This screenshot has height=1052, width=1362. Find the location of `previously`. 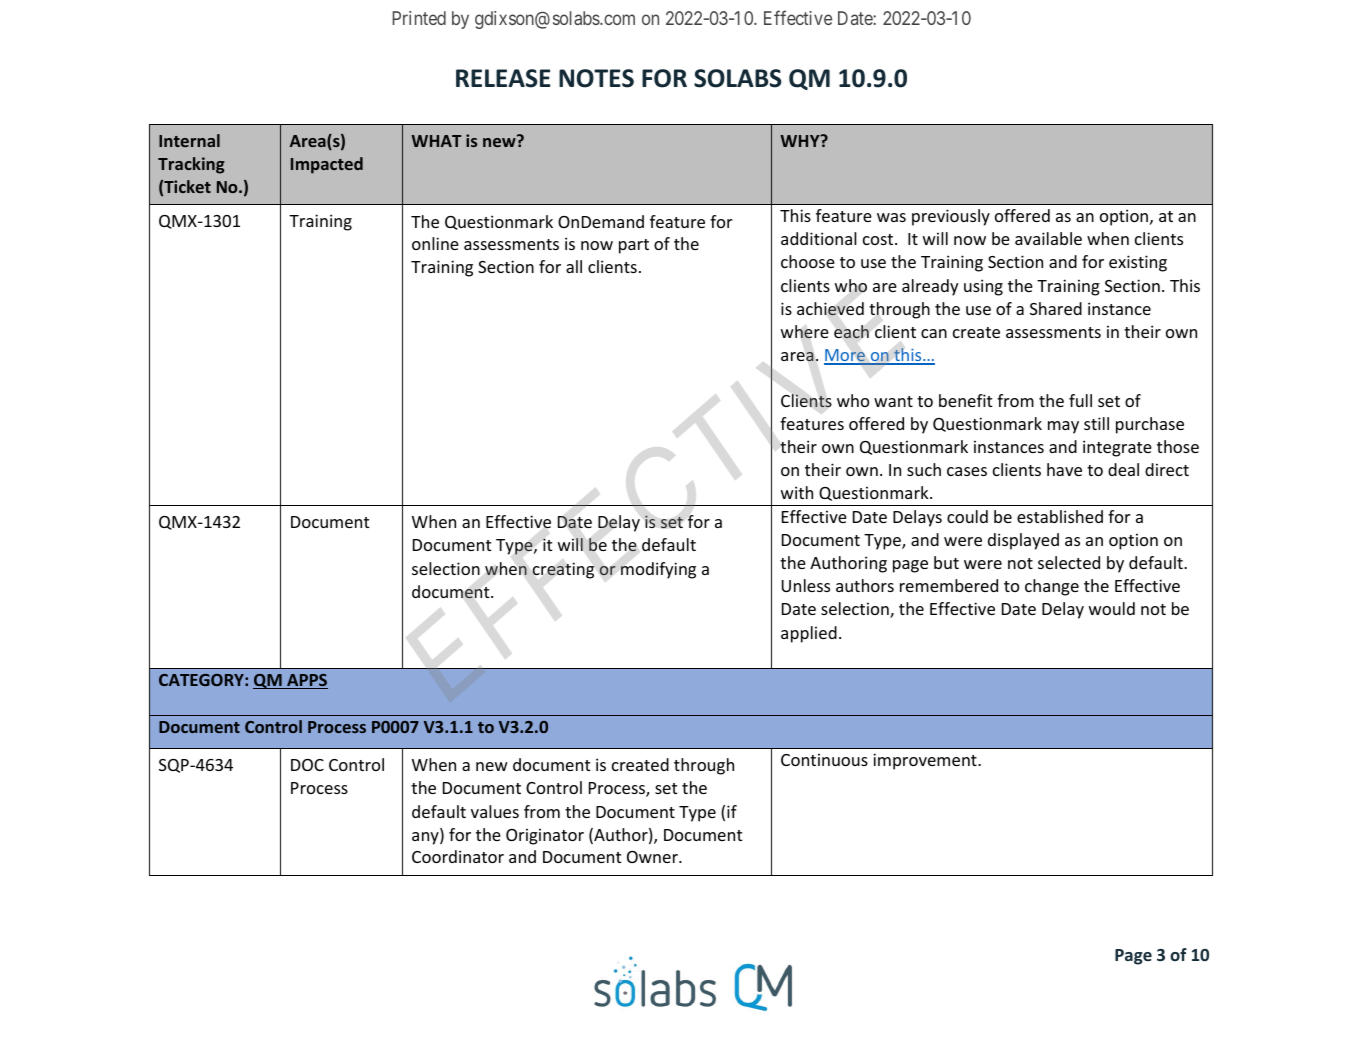

previously is located at coordinates (951, 217).
